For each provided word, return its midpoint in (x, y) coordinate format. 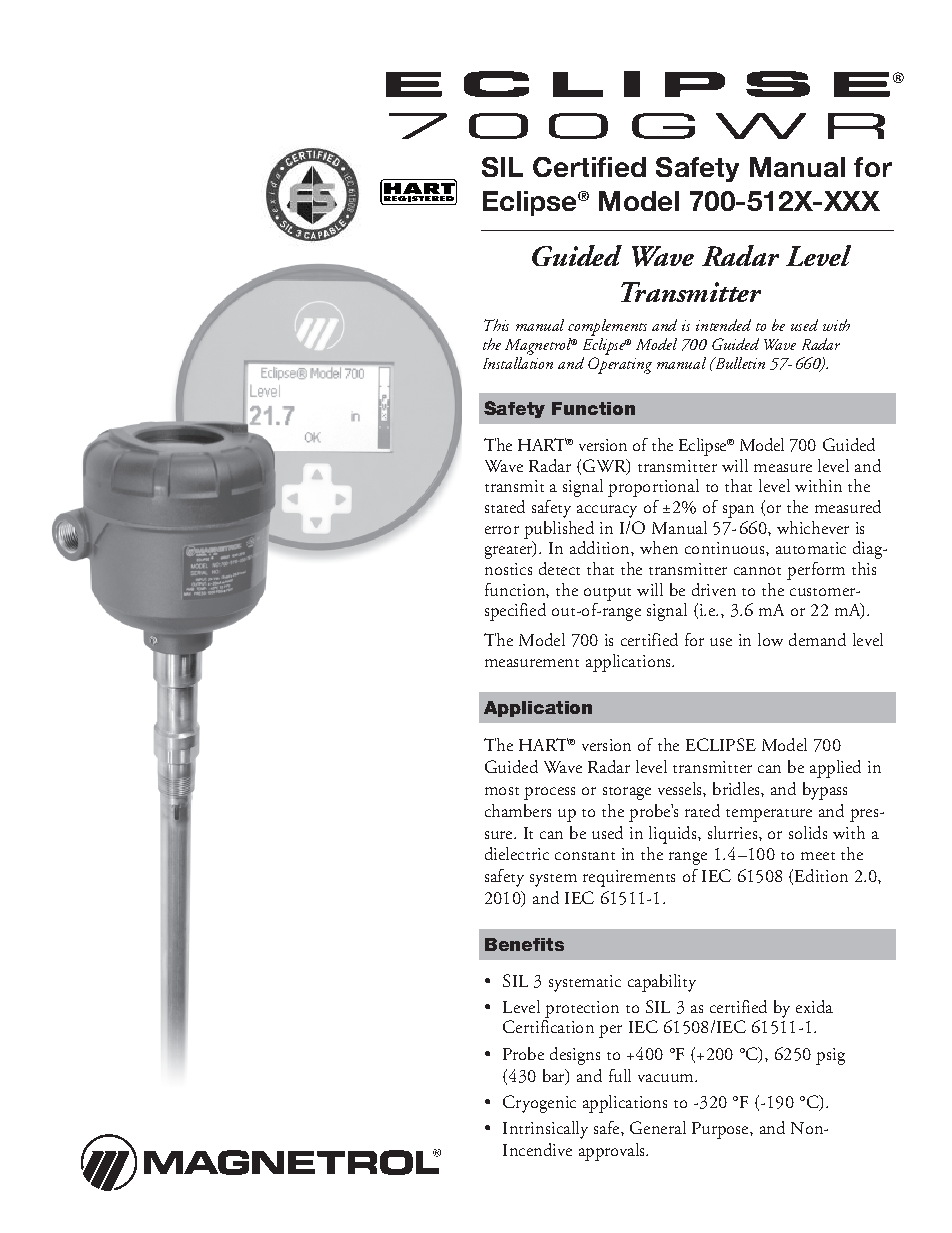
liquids (674, 835)
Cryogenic (539, 1104)
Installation (518, 363)
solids (808, 832)
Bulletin (738, 363)
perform (816, 571)
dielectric (517, 853)
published (559, 530)
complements (607, 327)
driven (714, 589)
